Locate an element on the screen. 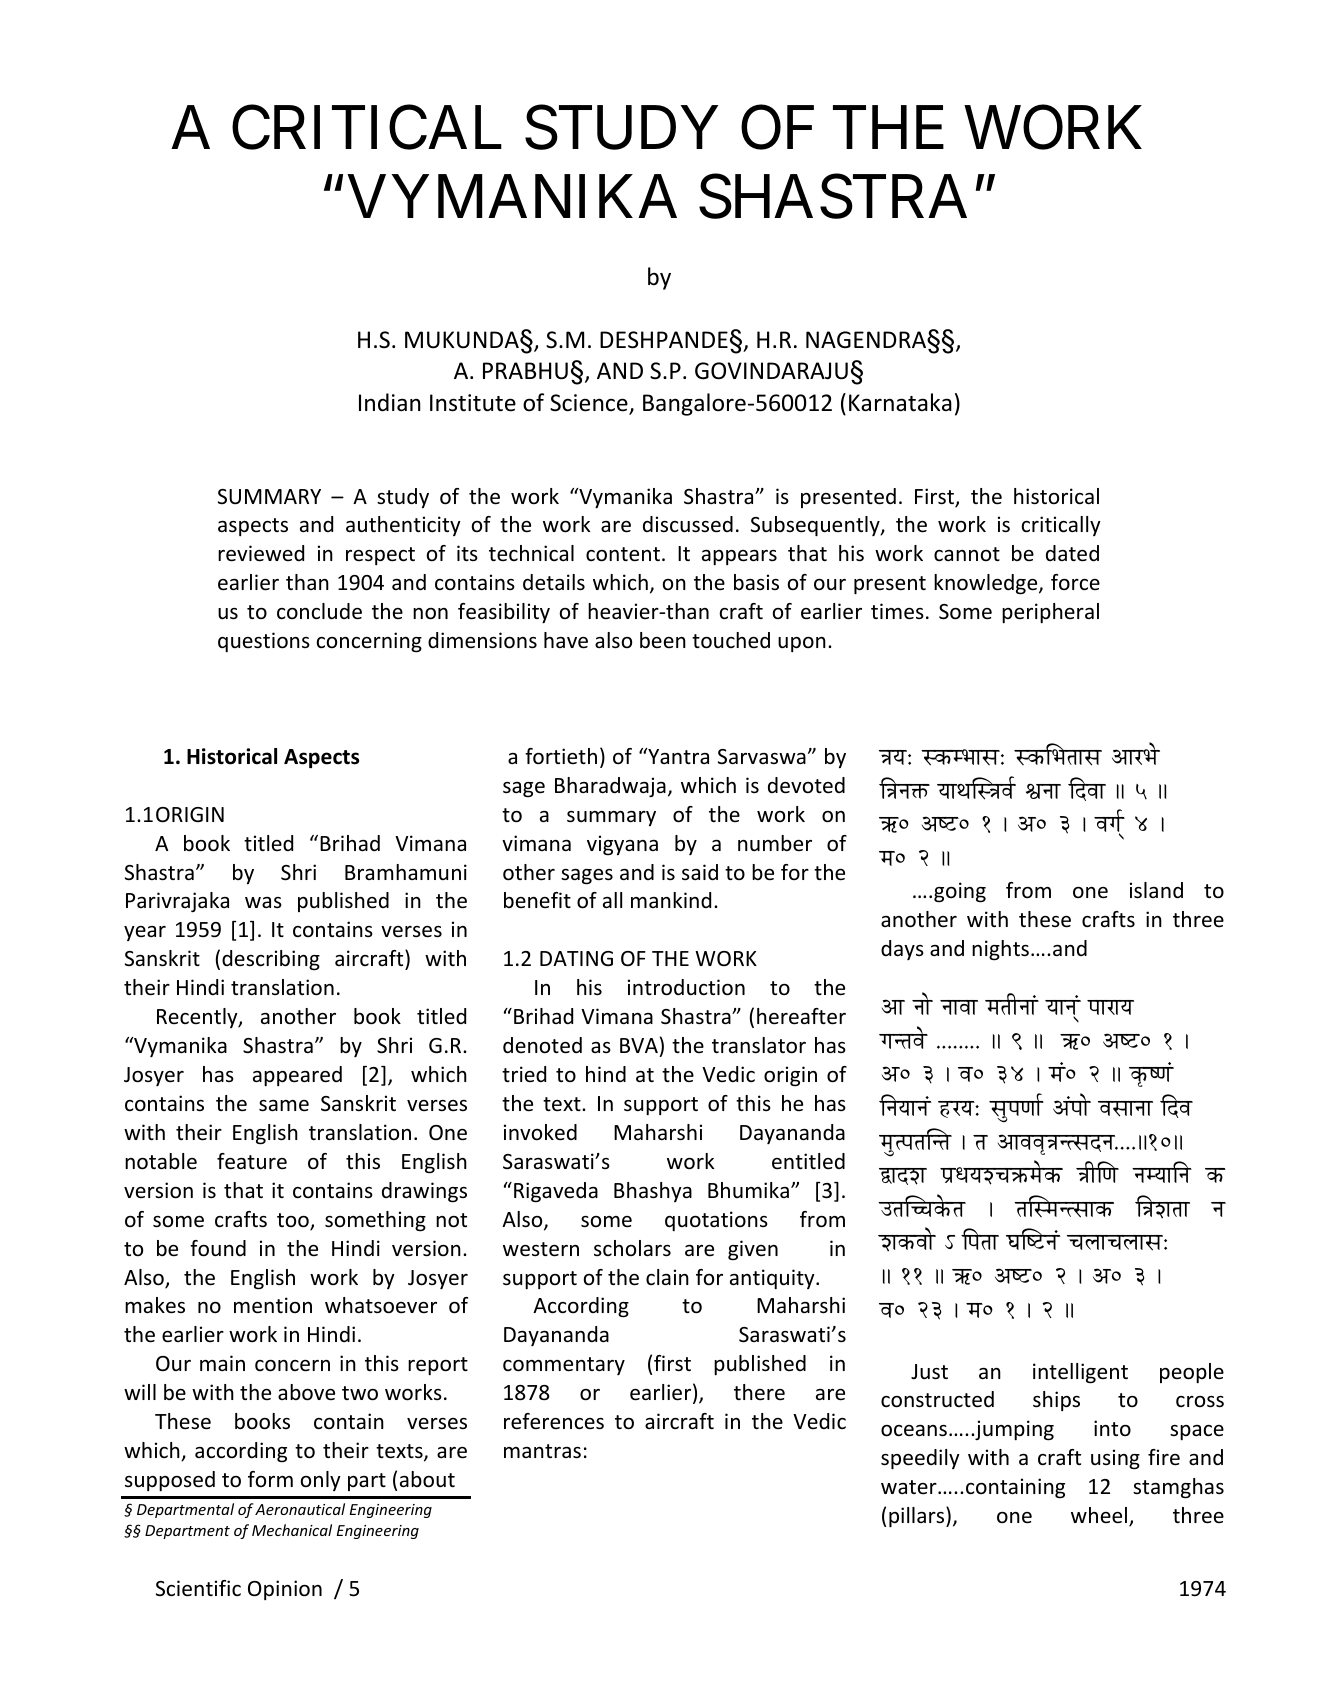  DESHPANDE is located at coordinates (664, 340).
